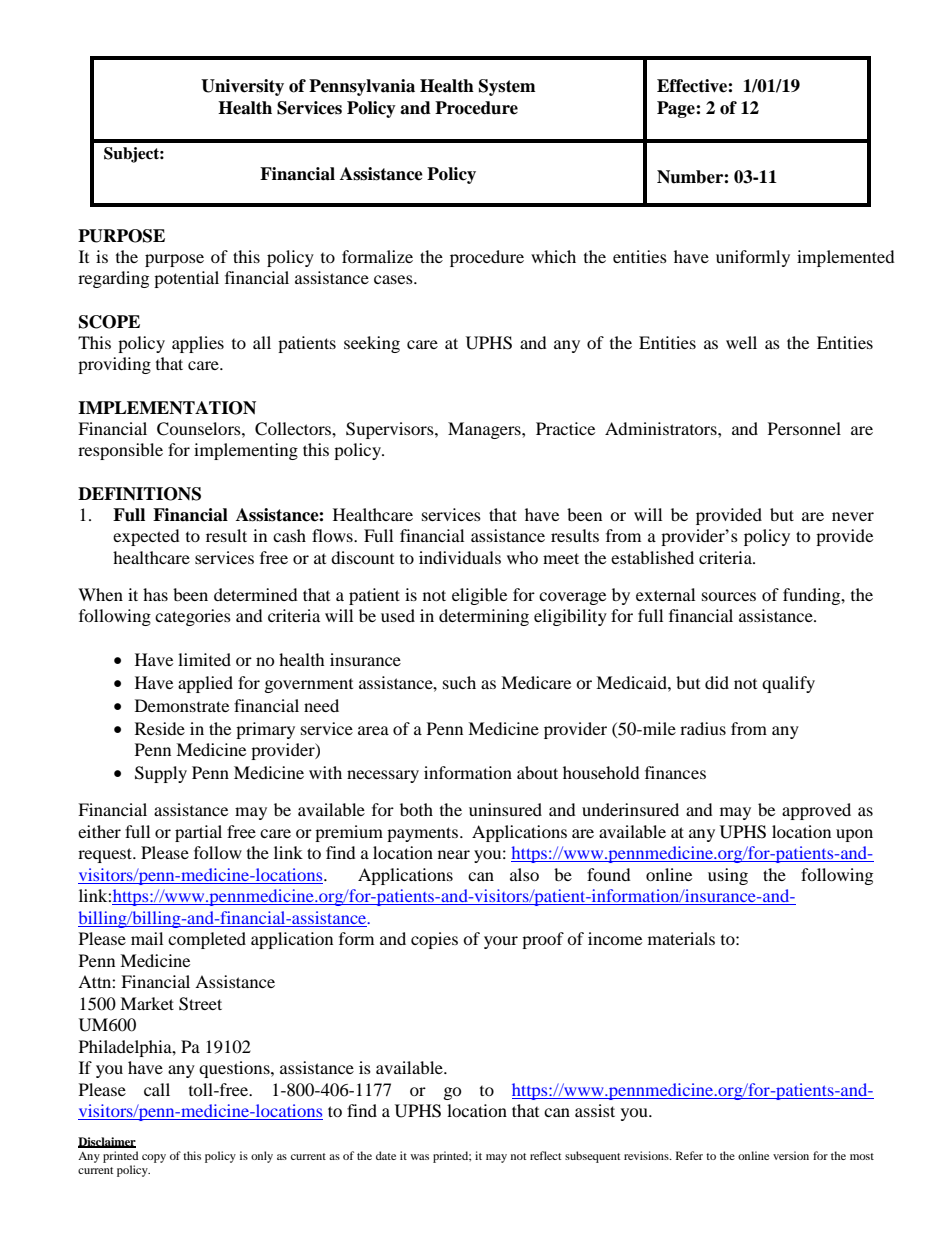 This page has width=952, height=1233. Describe the element at coordinates (484, 617) in the page. I see `determining` at that location.
